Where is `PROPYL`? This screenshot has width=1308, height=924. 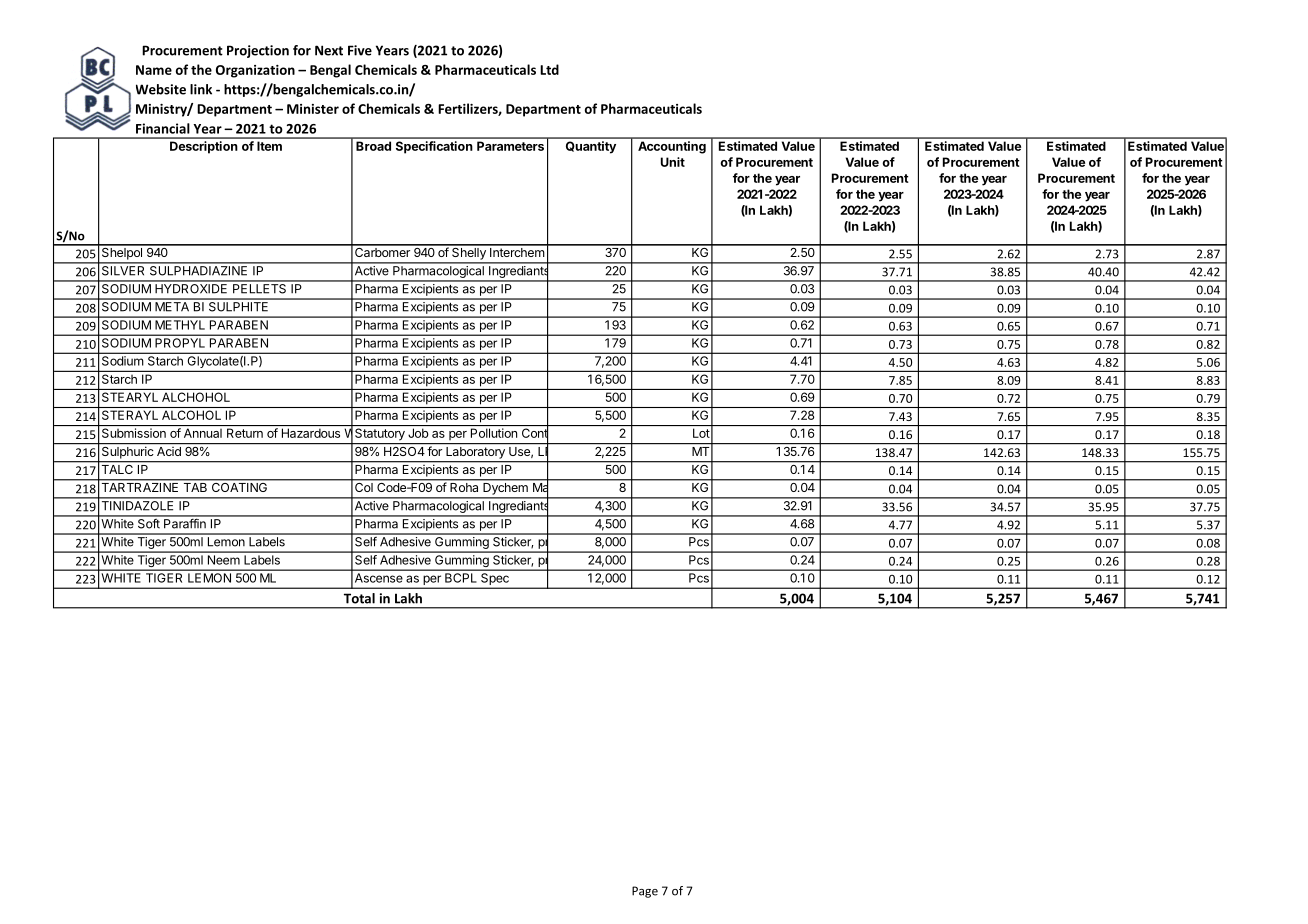
PROPYL is located at coordinates (180, 343).
